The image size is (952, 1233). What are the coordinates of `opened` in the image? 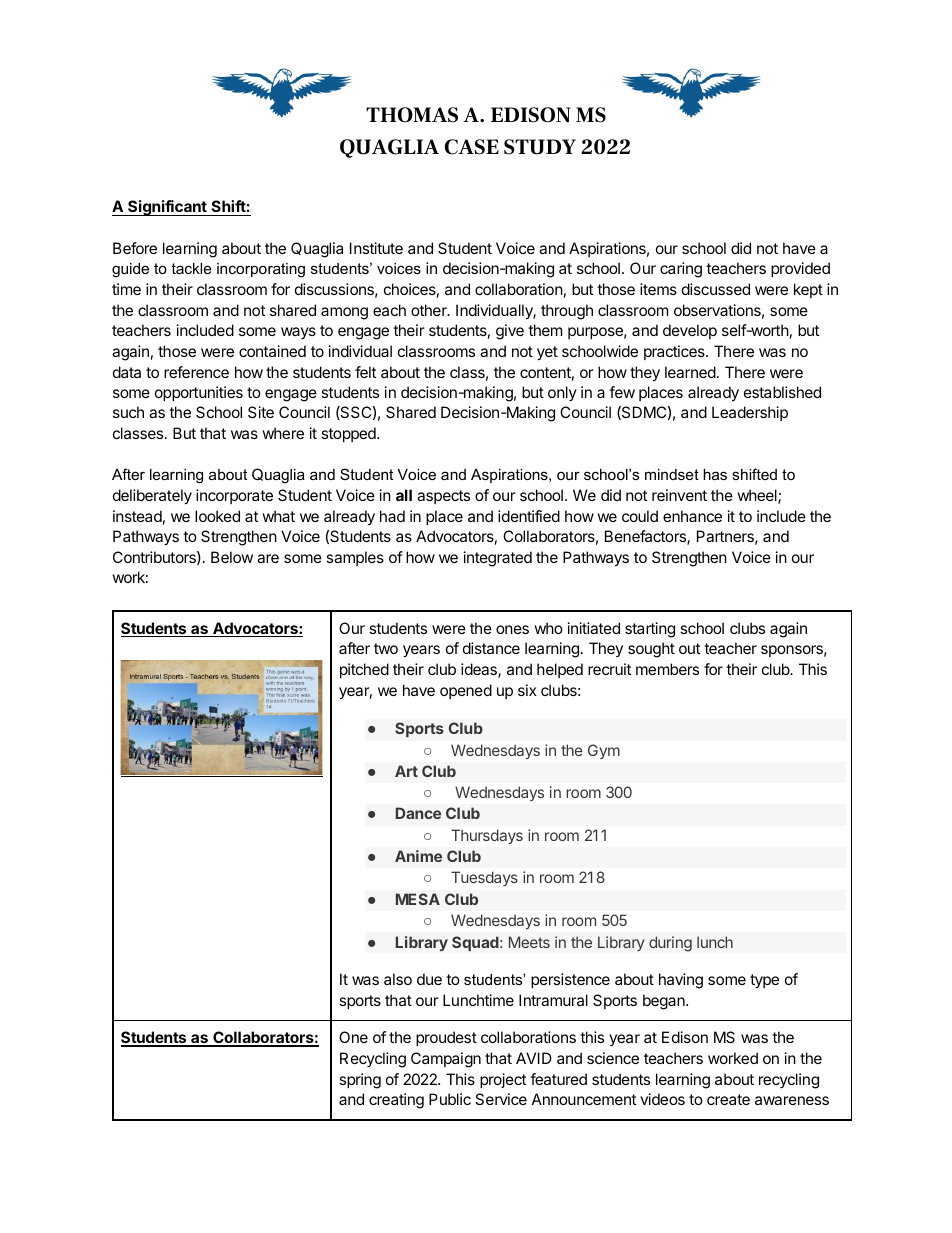 It's located at (466, 691).
